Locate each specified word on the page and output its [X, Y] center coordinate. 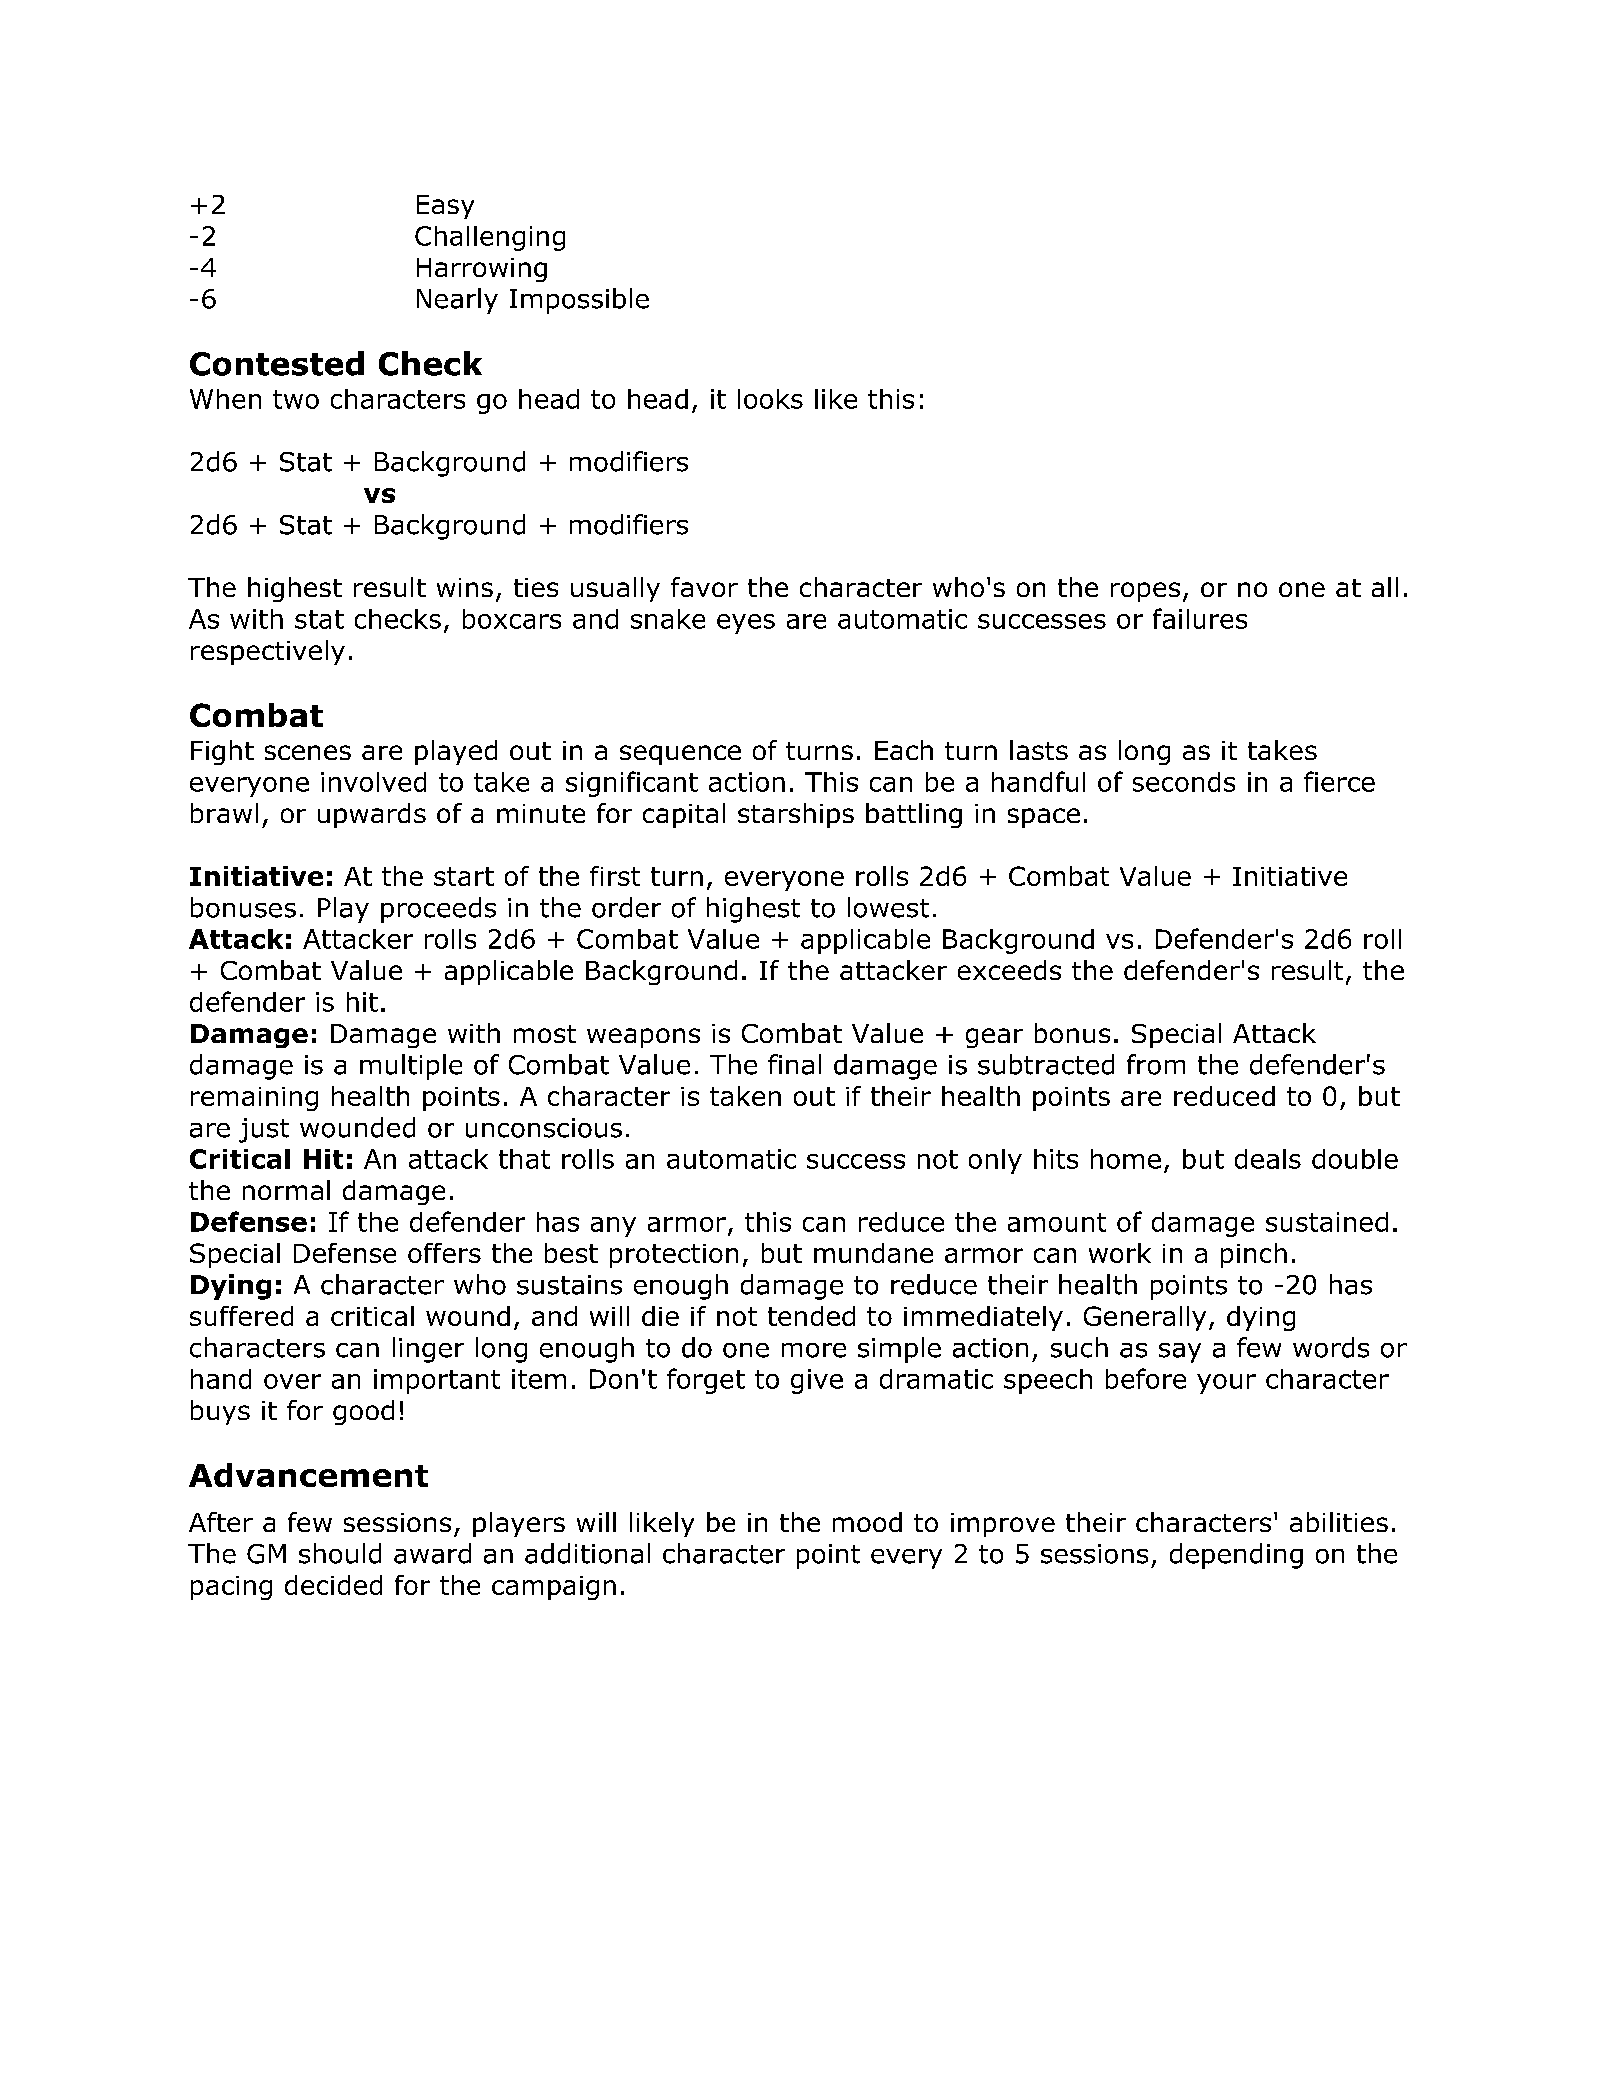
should [340, 1553]
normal [286, 1190]
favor [704, 587]
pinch [1254, 1255]
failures [1200, 618]
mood [867, 1522]
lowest [888, 907]
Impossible [579, 301]
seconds [1184, 782]
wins [465, 587]
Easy [445, 207]
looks [770, 399]
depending [1236, 1556]
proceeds [438, 910]
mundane [873, 1253]
